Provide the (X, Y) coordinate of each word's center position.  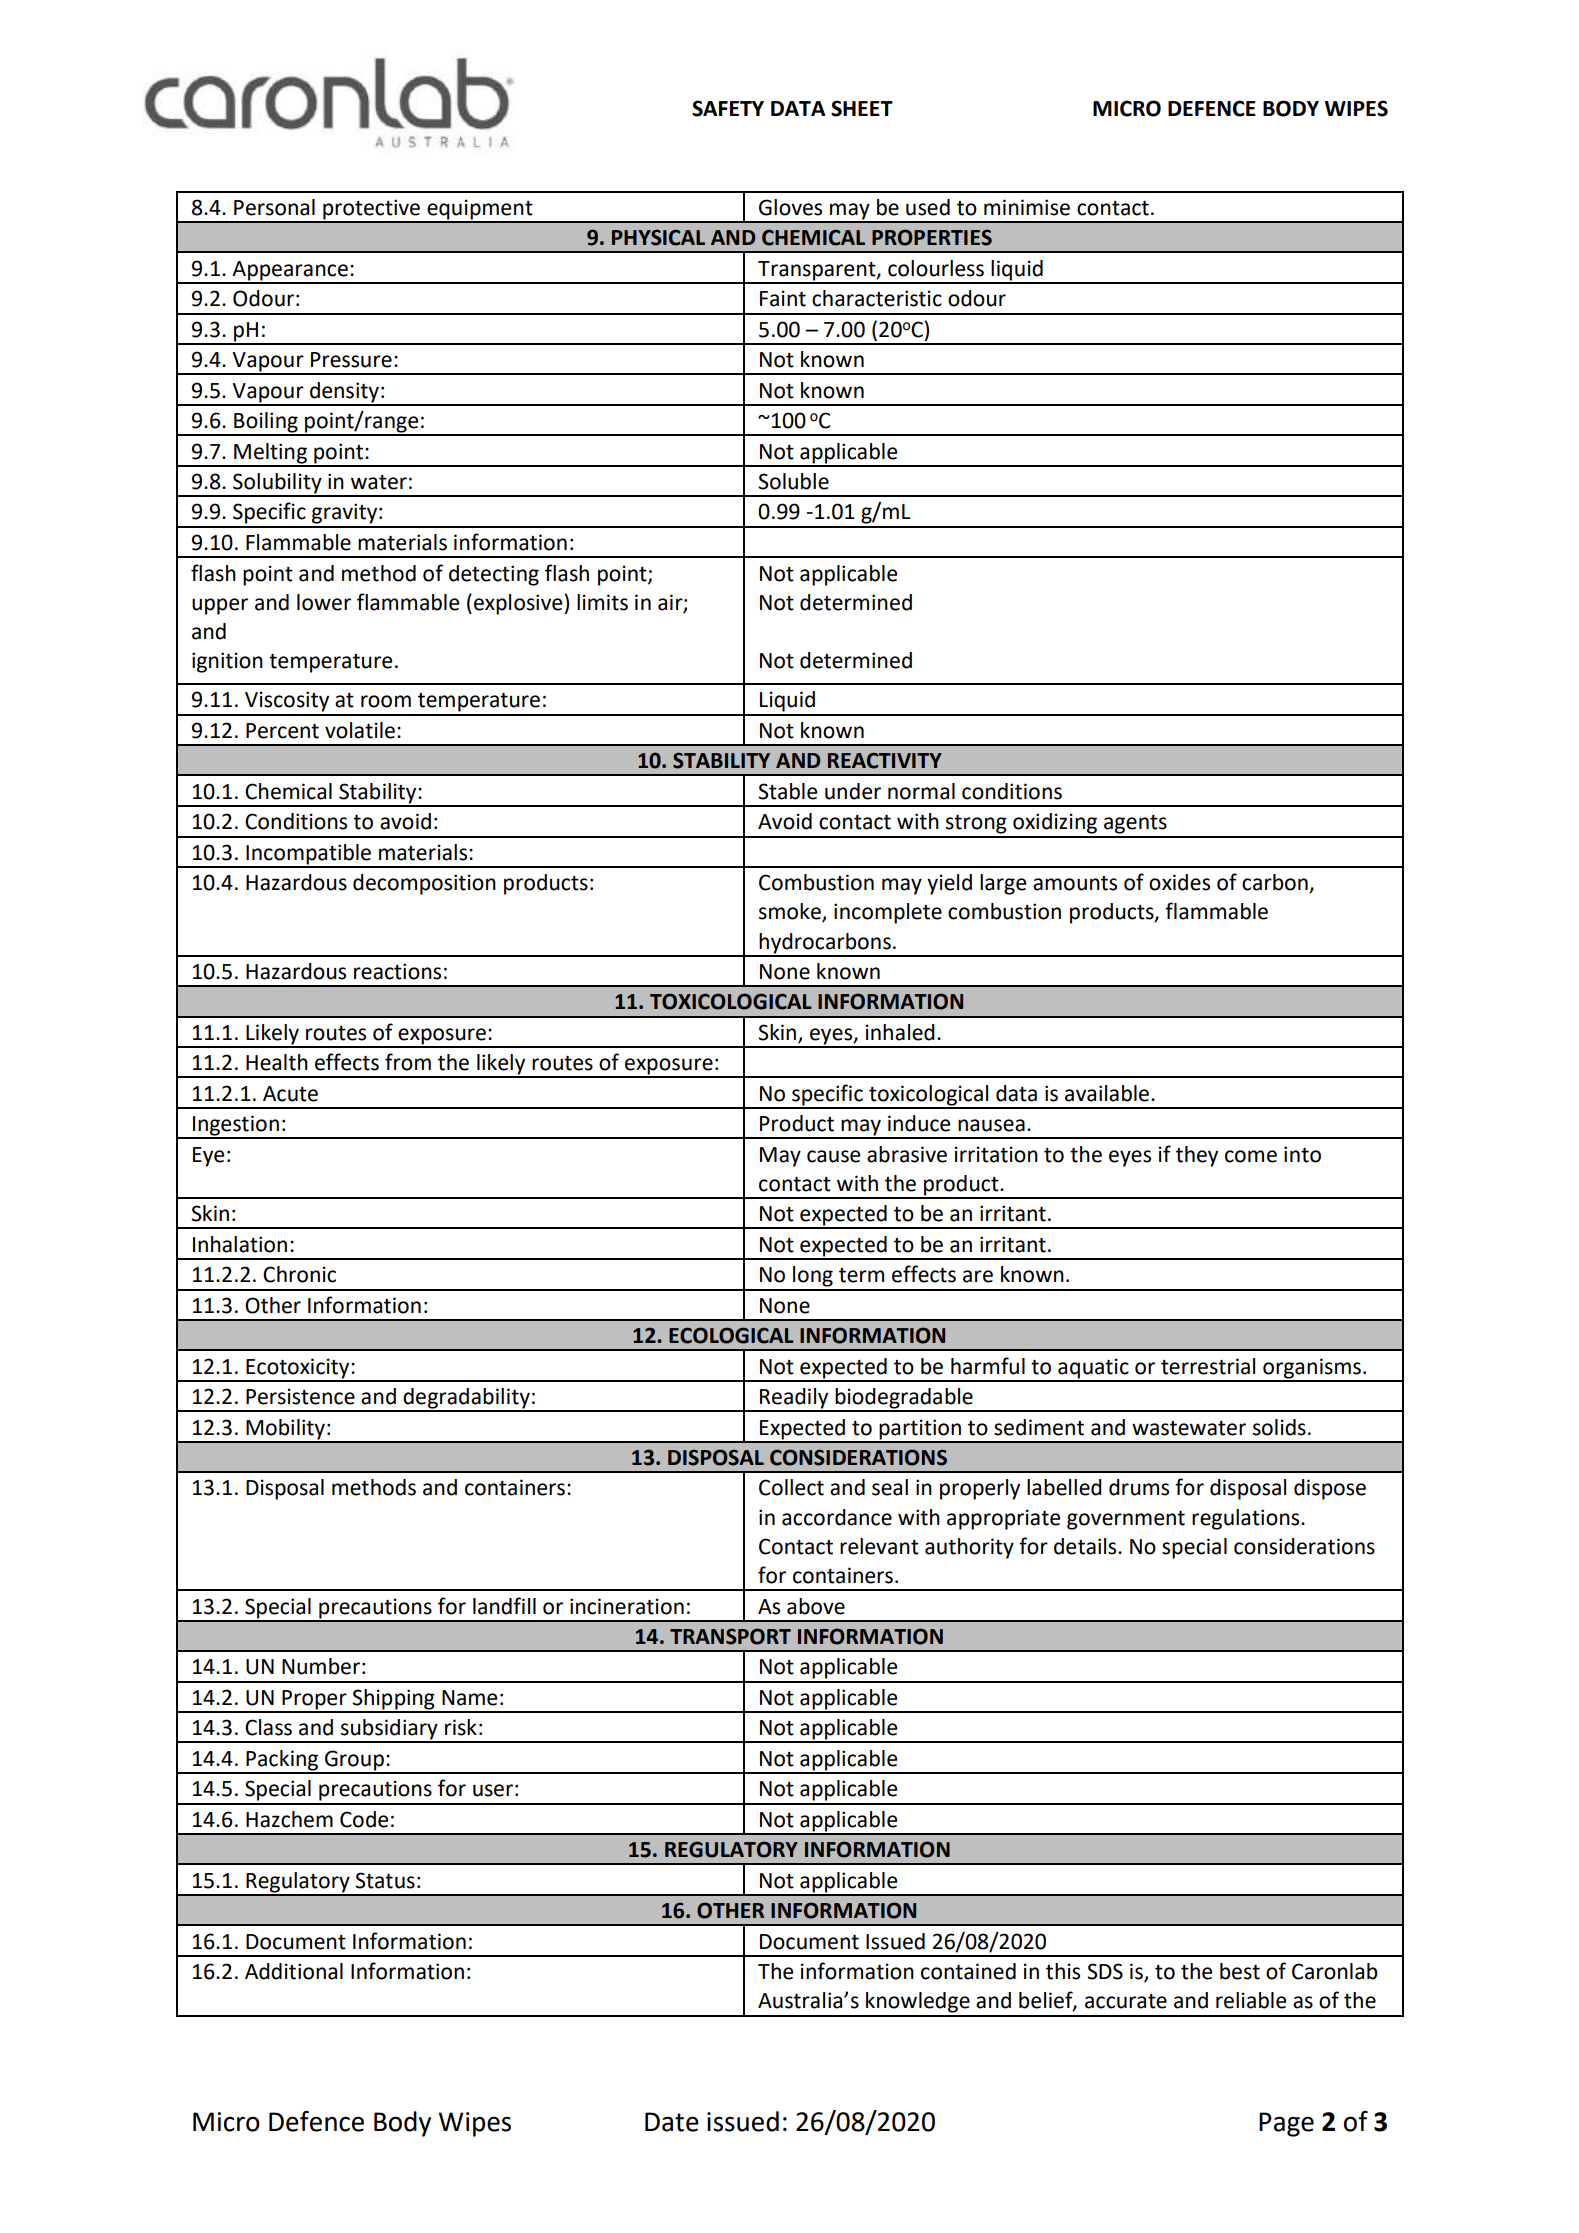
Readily (794, 1399)
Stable (787, 791)
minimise (1027, 207)
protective (371, 211)
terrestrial (1208, 1366)
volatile (360, 730)
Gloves (790, 207)
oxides (1179, 882)
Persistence (300, 1396)
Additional (294, 1971)
